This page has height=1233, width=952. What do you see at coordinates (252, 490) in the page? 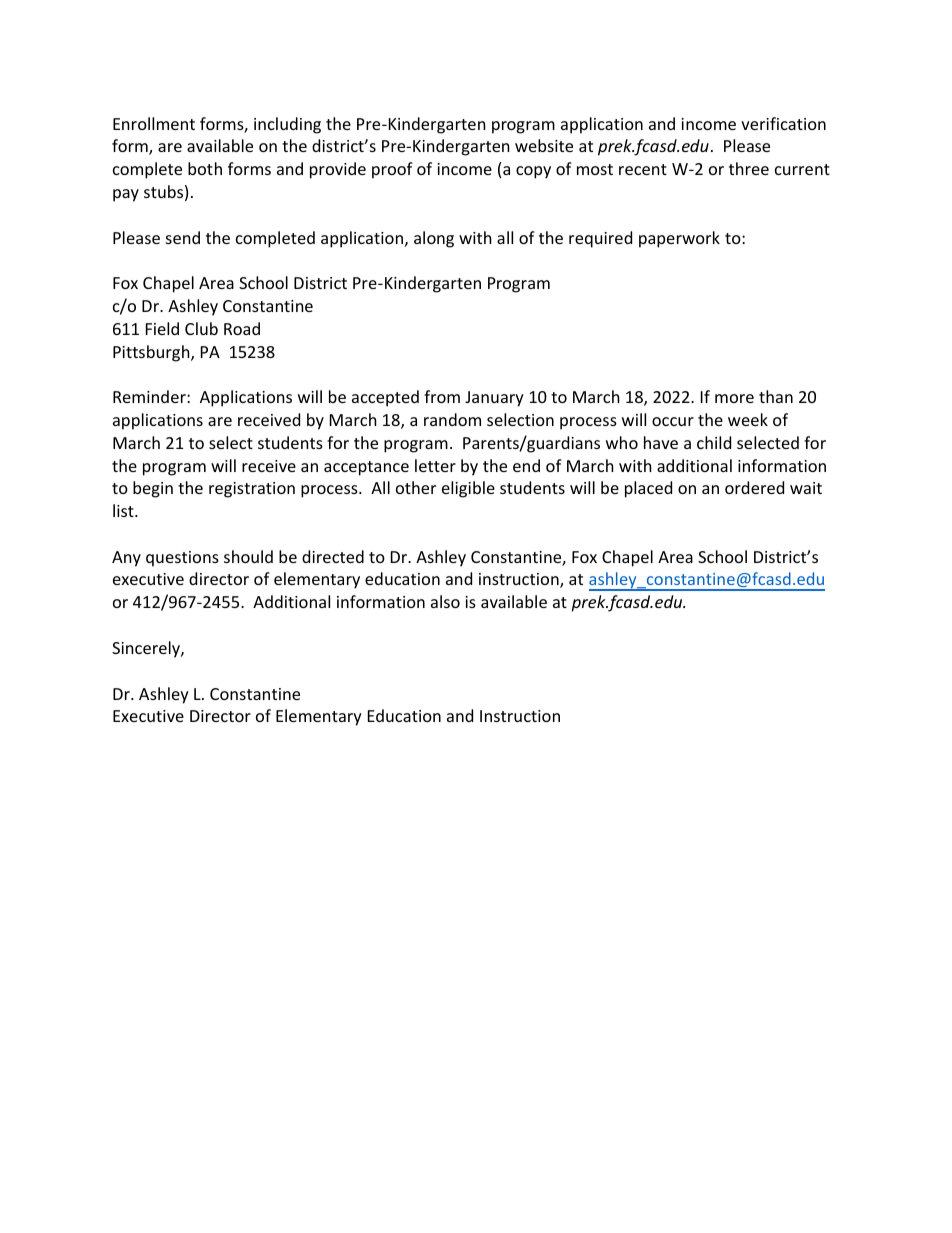
I see `registration` at bounding box center [252, 490].
